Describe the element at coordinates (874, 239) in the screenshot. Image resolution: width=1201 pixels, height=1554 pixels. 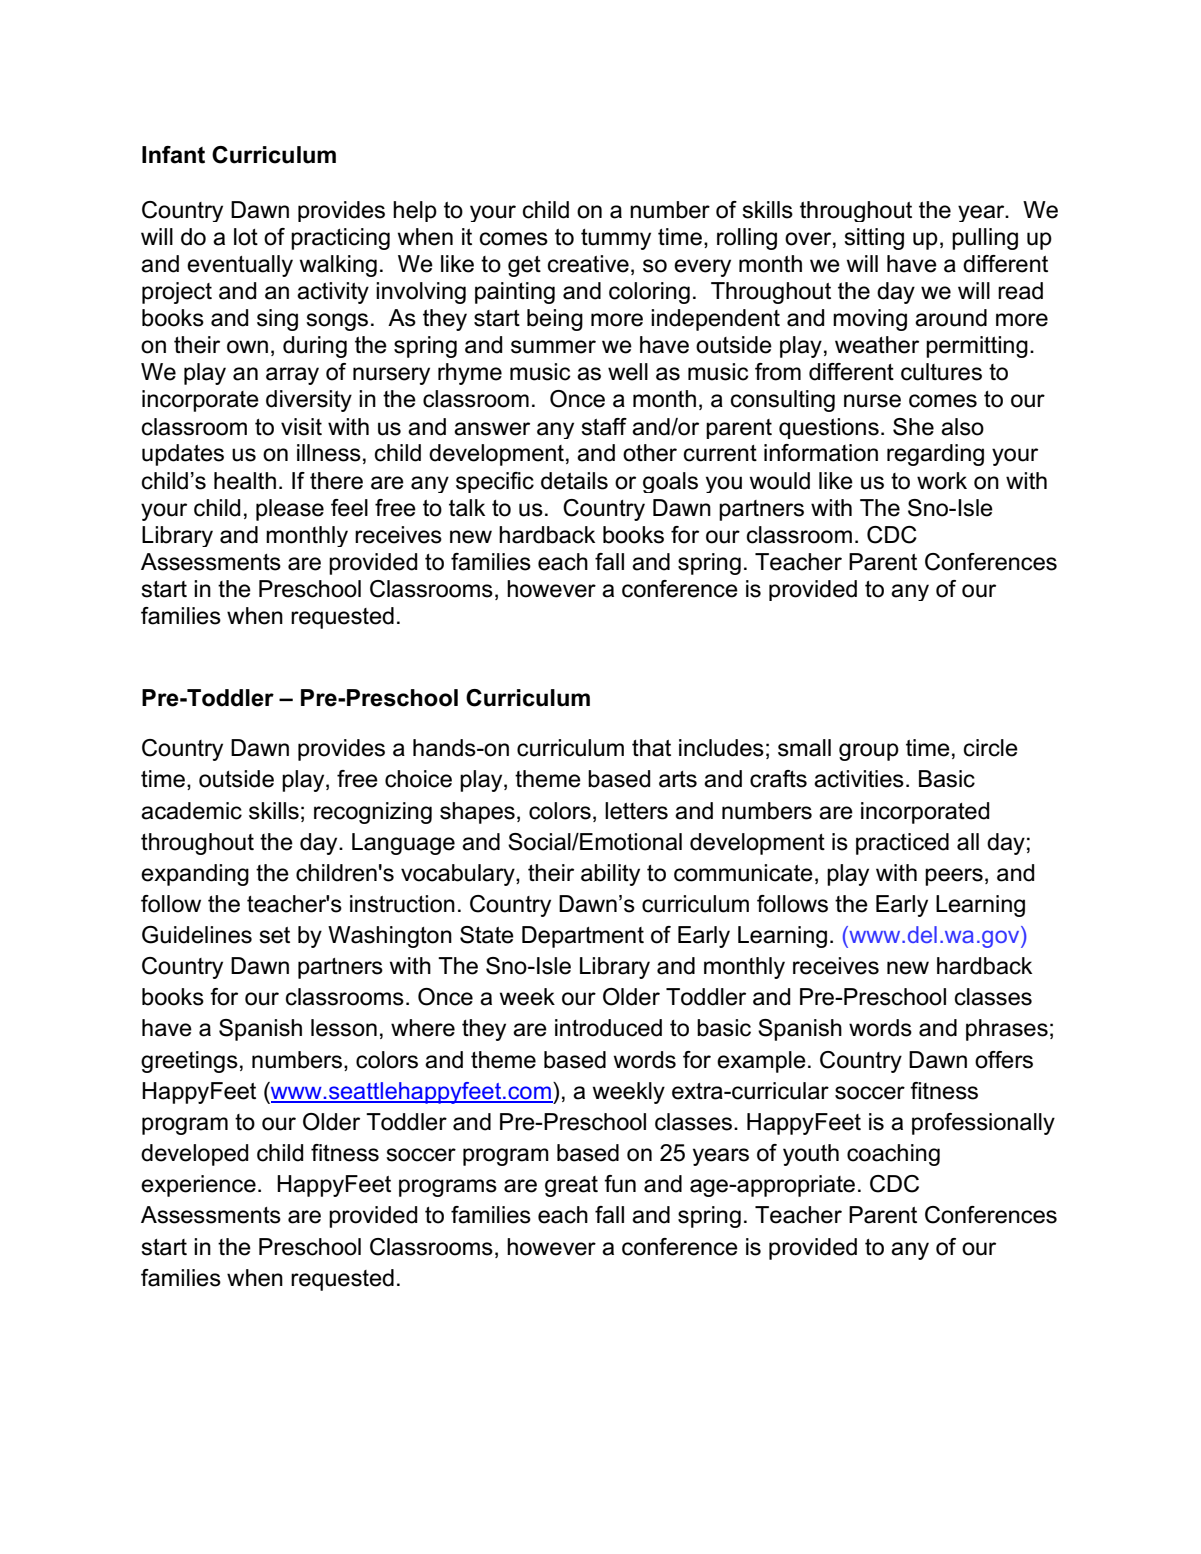
I see `sitting` at that location.
